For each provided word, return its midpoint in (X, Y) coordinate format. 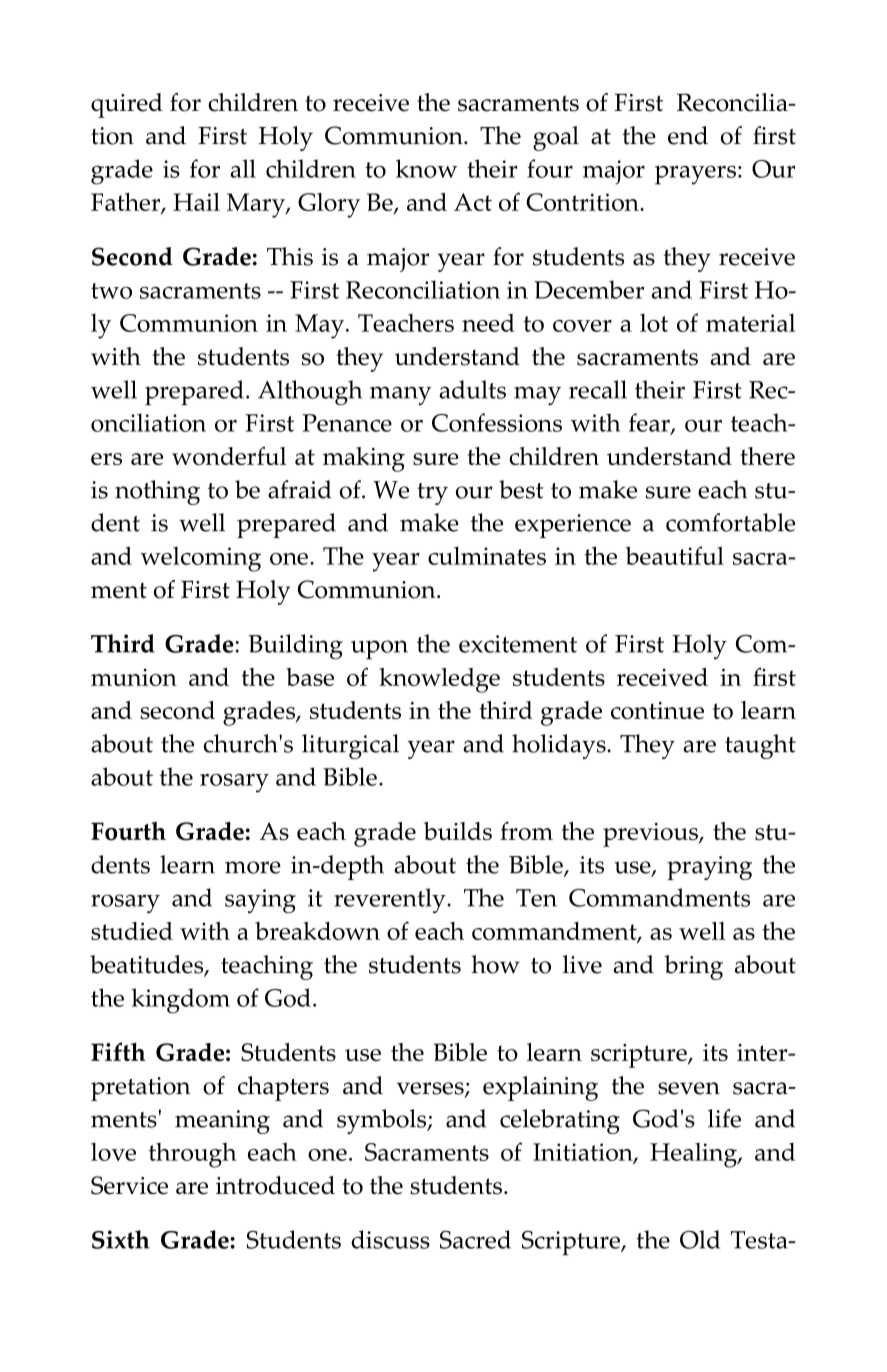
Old (700, 1239)
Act (473, 202)
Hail (196, 202)
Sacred (475, 1239)
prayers (695, 175)
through (193, 1155)
